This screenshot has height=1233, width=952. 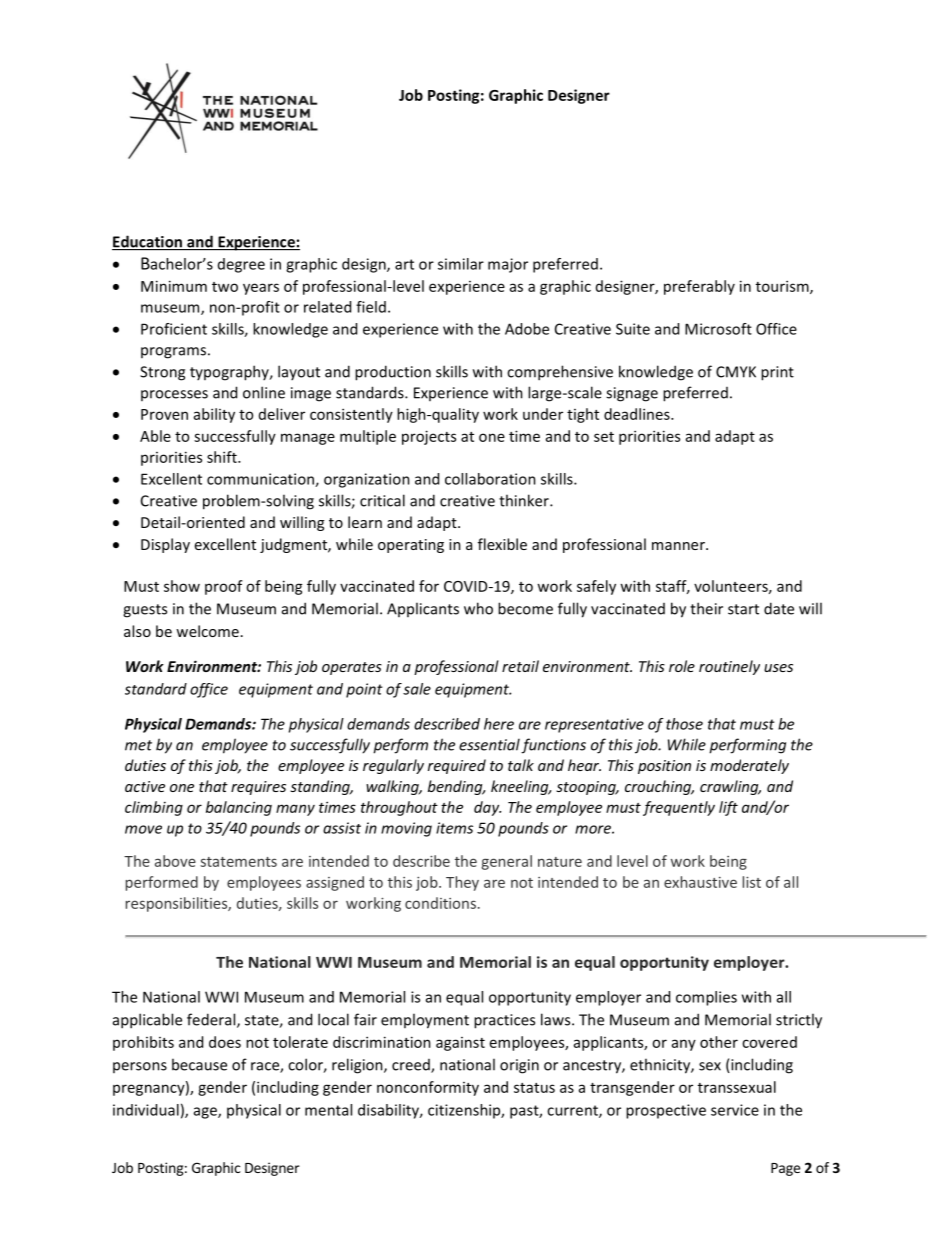 I want to click on proof, so click(x=224, y=587).
